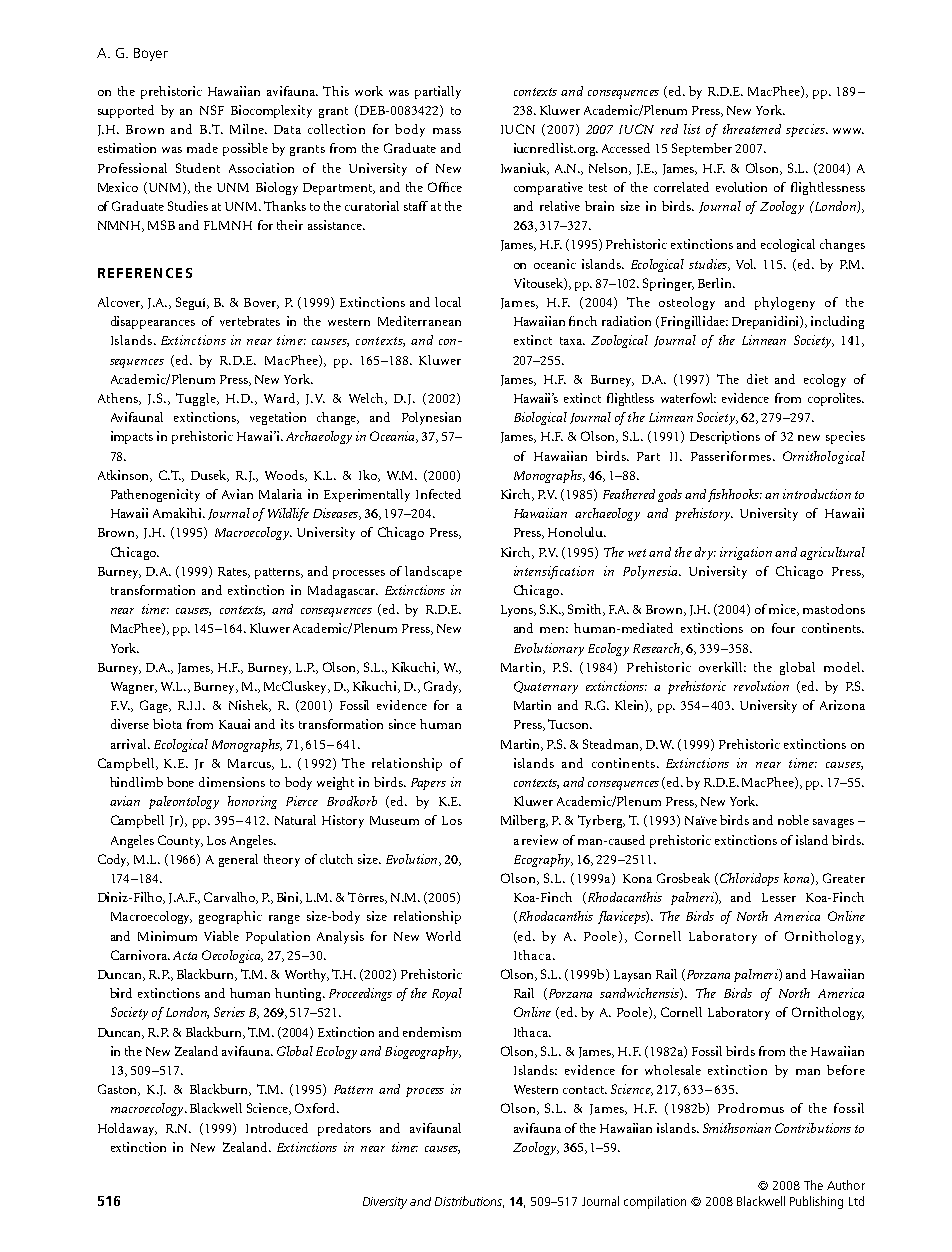 Image resolution: width=952 pixels, height=1252 pixels. Describe the element at coordinates (280, 494) in the image. I see `Malaria` at that location.
